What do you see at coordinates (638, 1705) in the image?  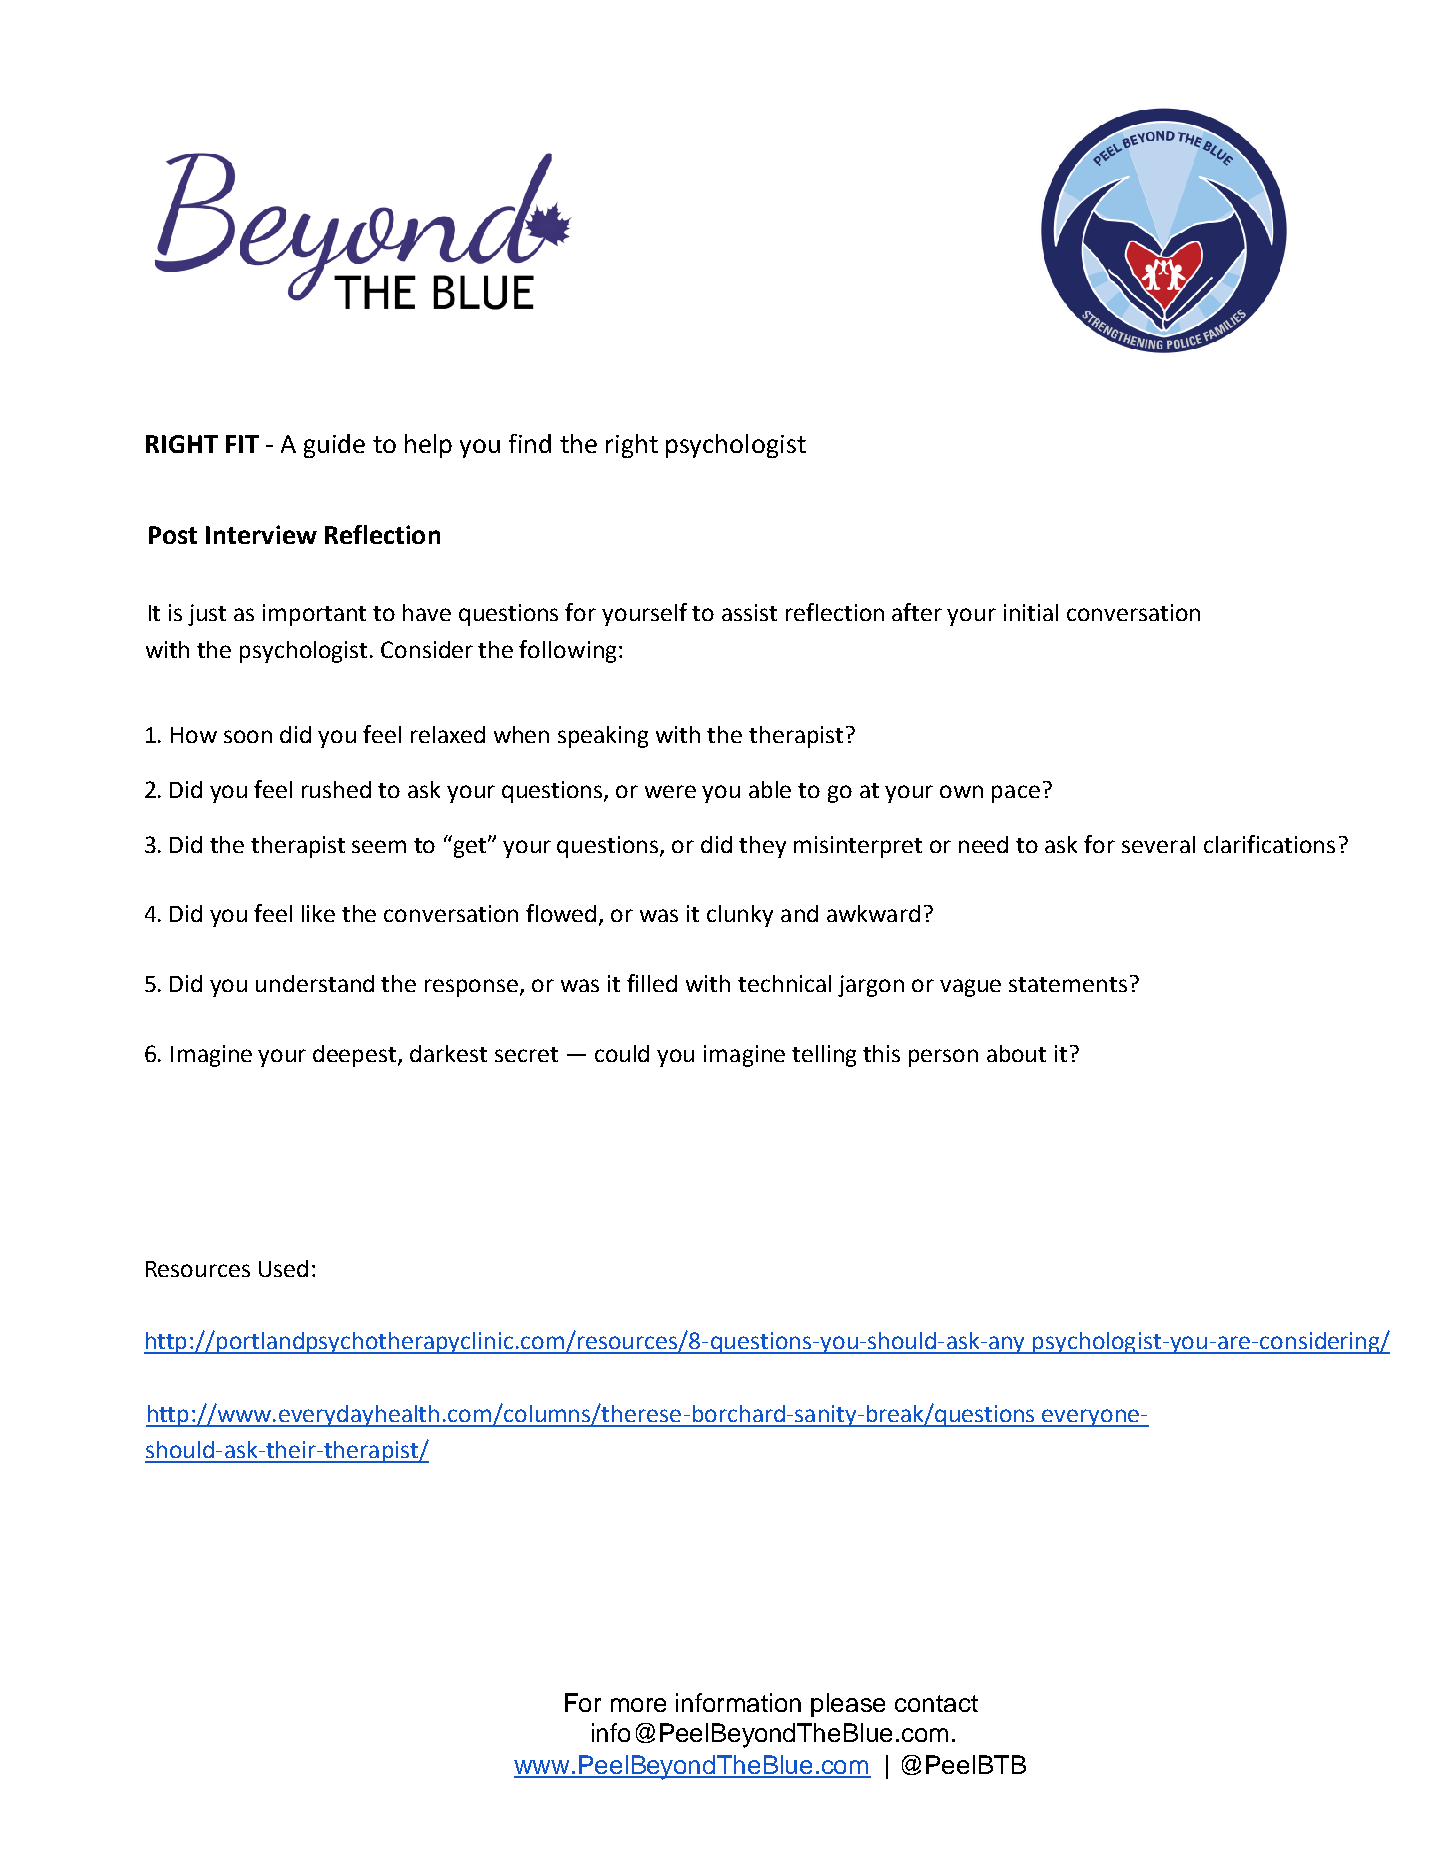 I see `more` at bounding box center [638, 1705].
